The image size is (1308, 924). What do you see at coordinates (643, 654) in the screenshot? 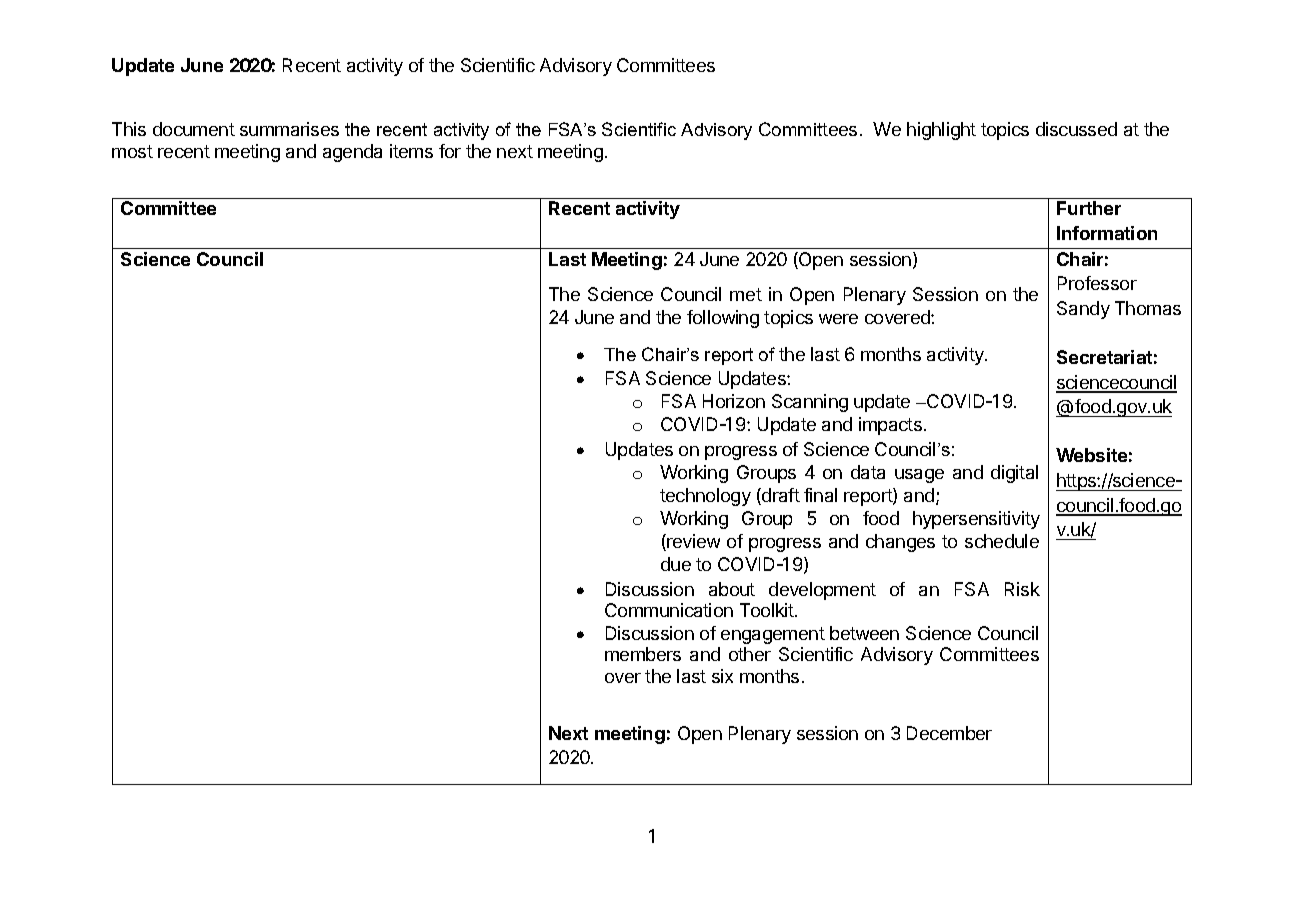
I see `members` at bounding box center [643, 654].
